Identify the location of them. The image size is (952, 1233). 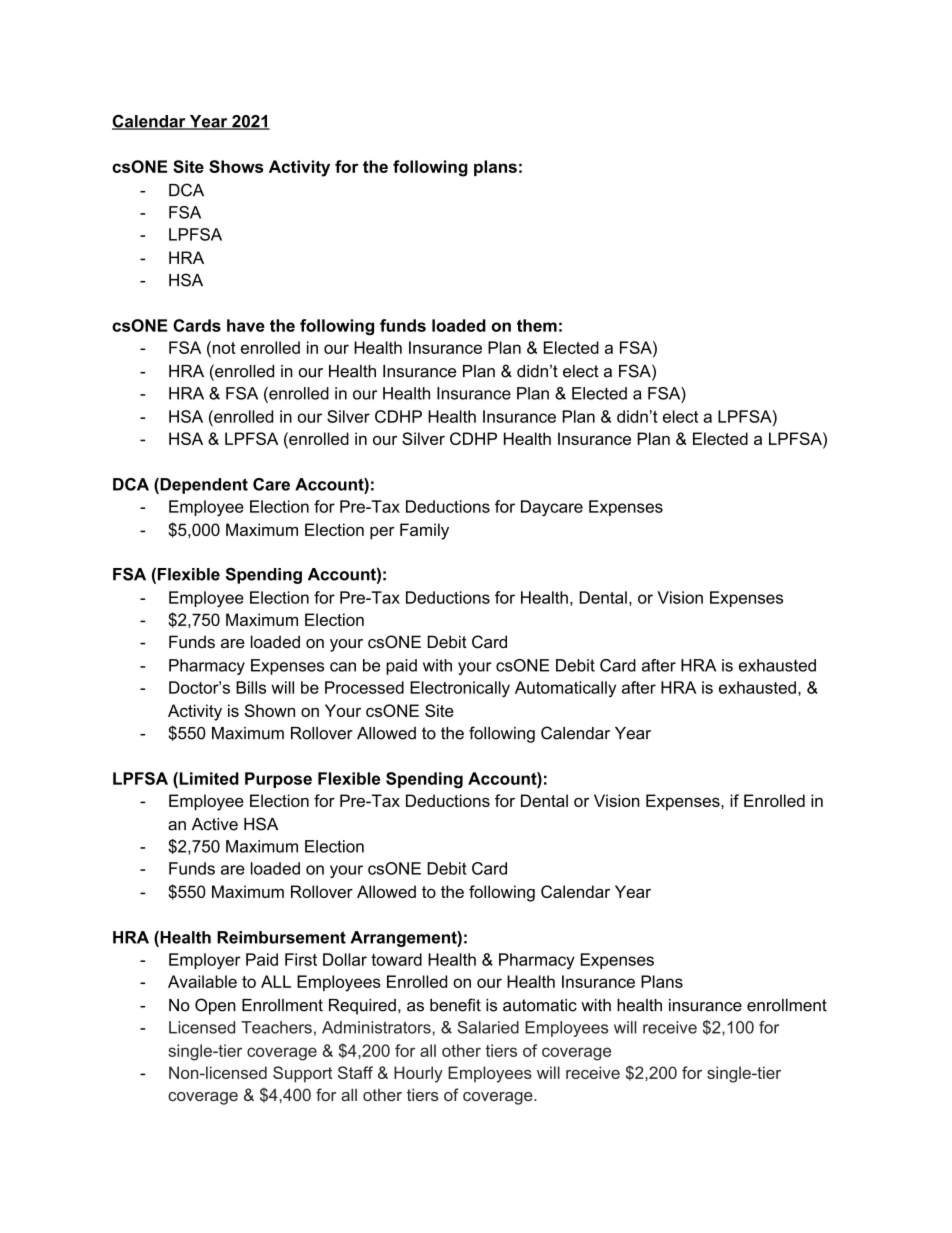
(537, 325).
